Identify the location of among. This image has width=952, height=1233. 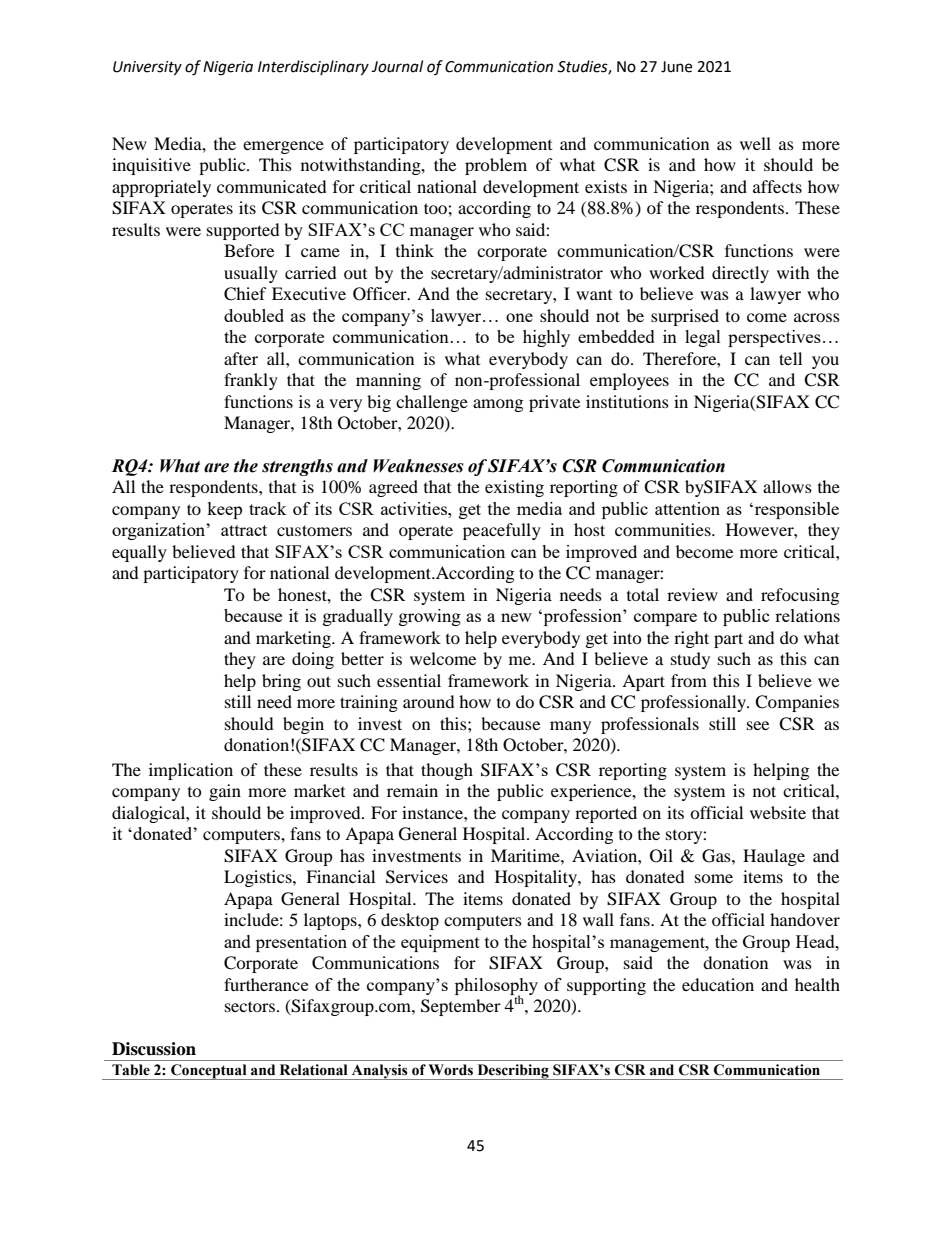
(498, 405).
